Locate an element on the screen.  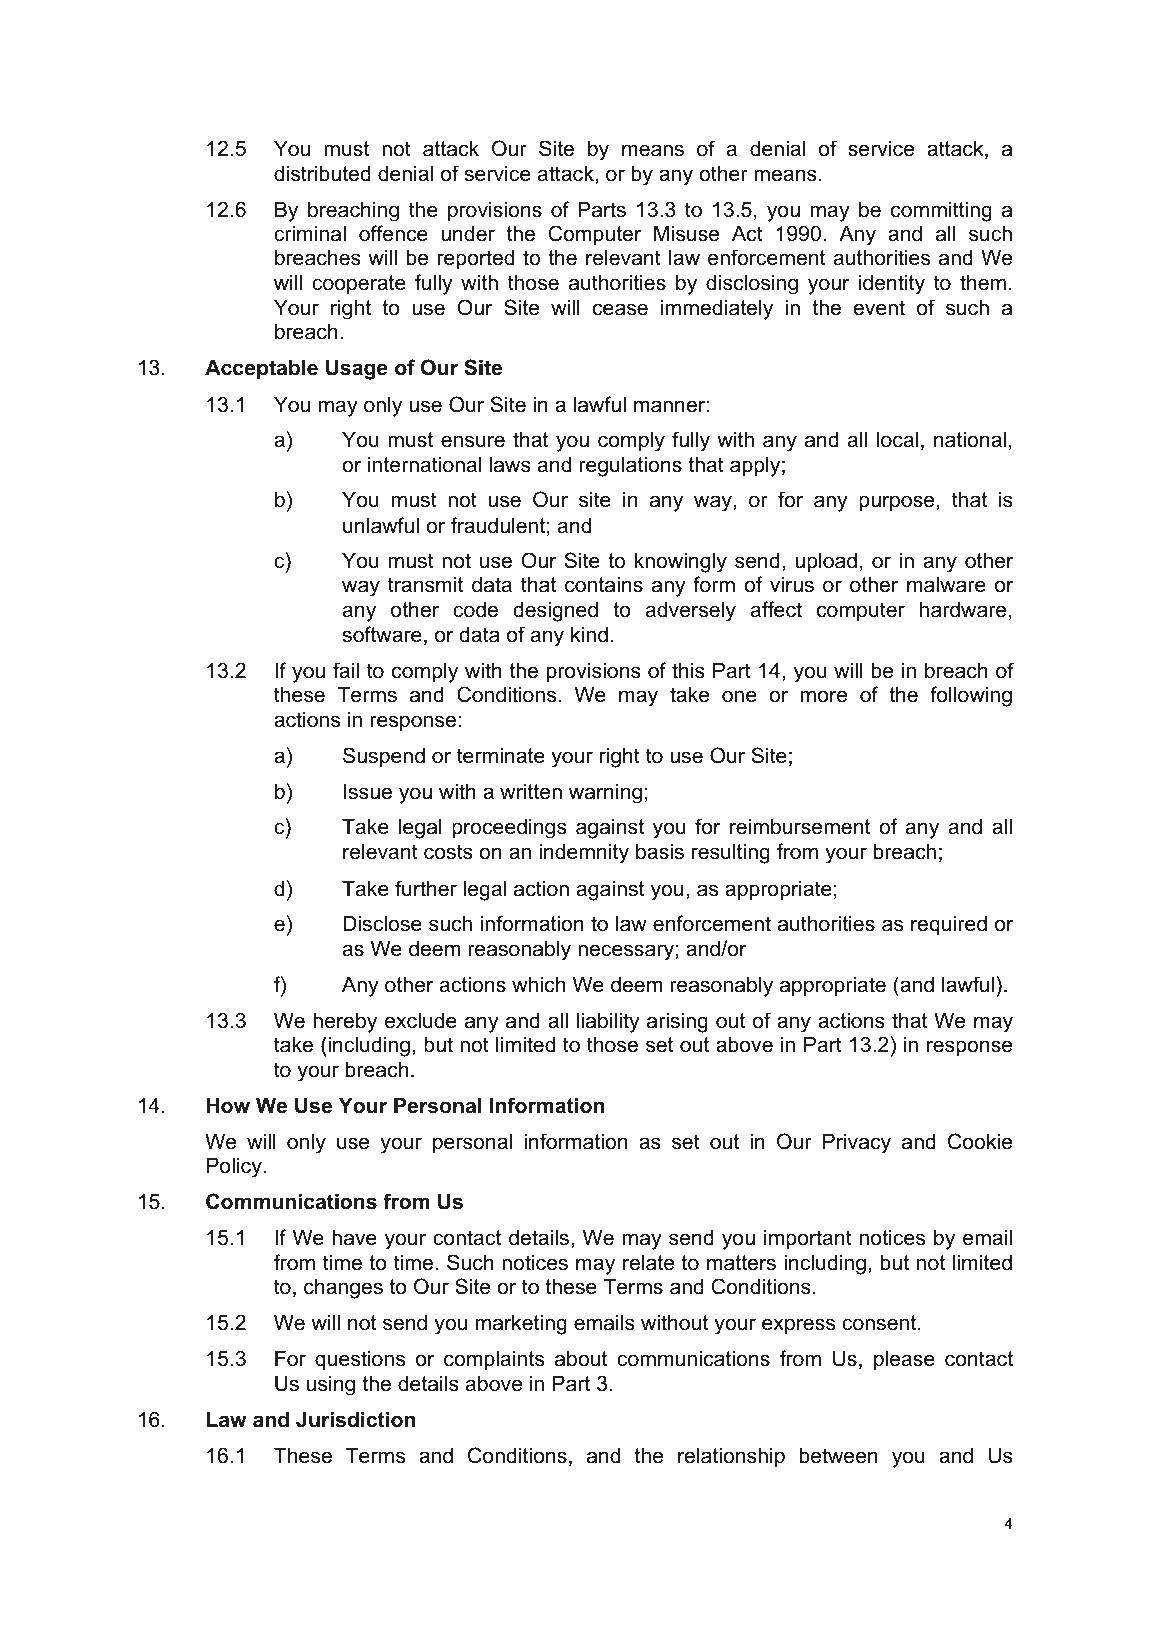
criminal is located at coordinates (310, 233).
